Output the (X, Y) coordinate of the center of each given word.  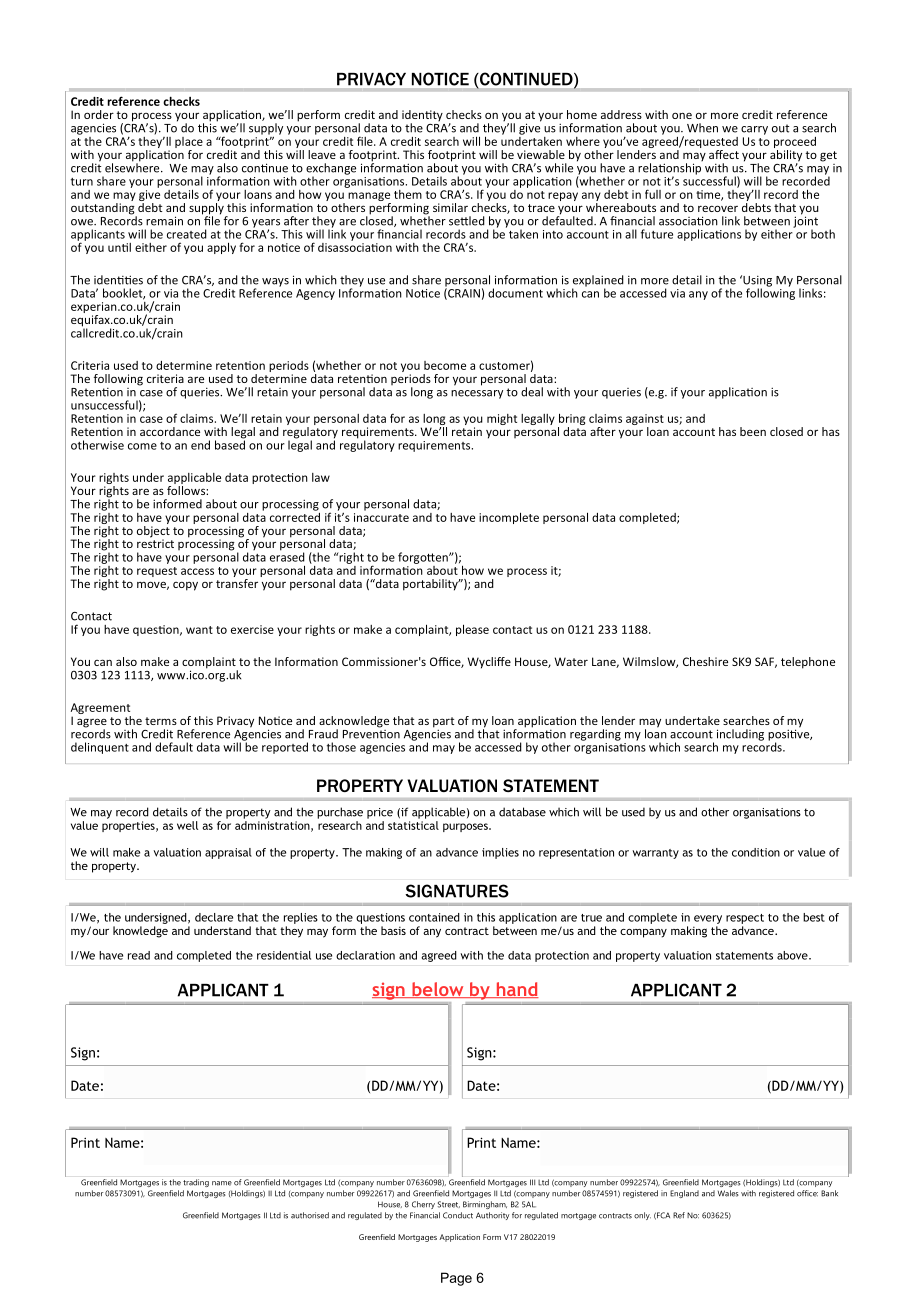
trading (196, 1183)
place (189, 142)
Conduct (458, 1215)
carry (754, 130)
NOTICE (440, 79)
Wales (728, 1193)
